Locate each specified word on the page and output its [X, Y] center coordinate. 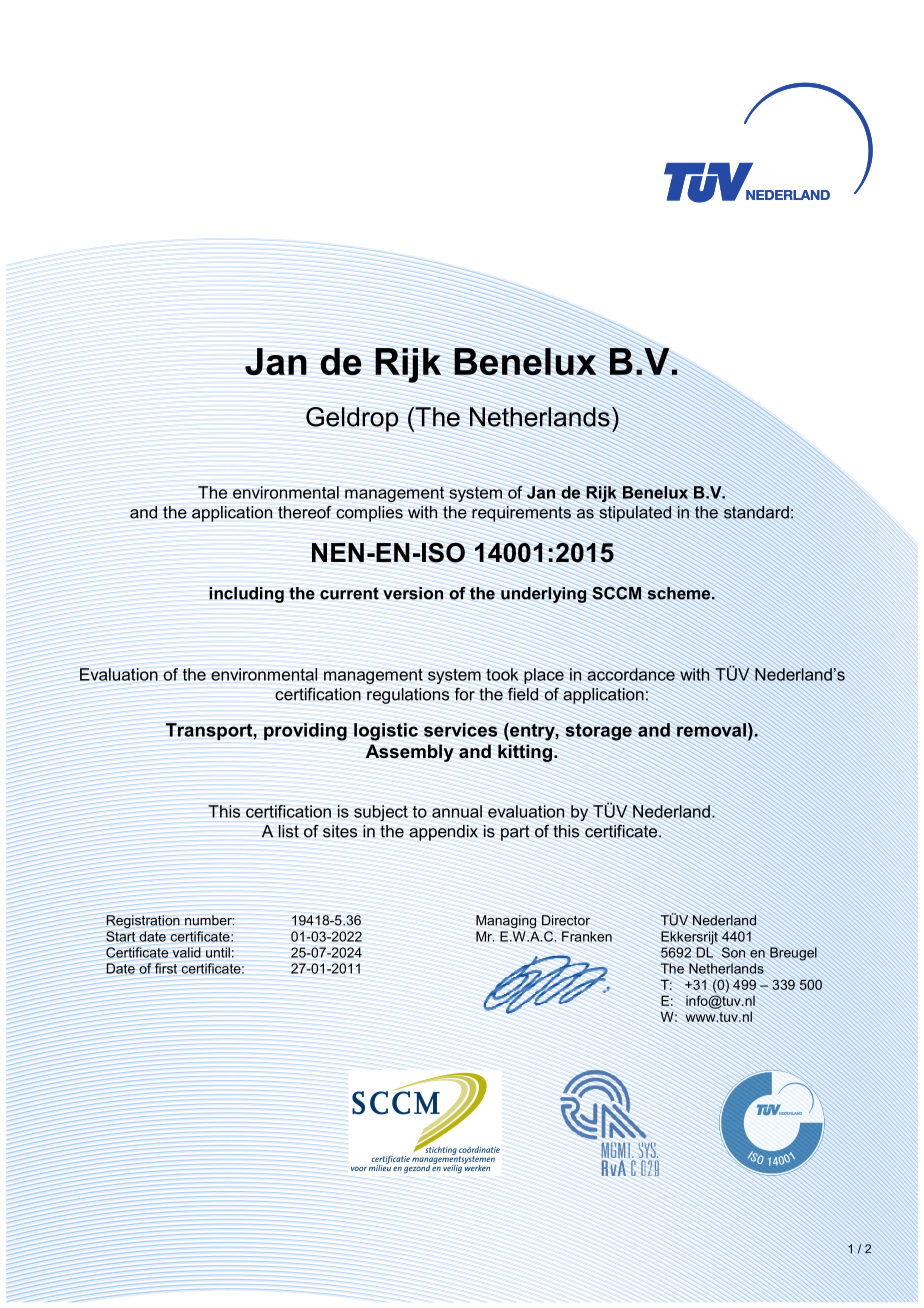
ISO [442, 552]
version [413, 593]
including [246, 595]
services [460, 730]
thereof [305, 512]
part [515, 833]
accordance [631, 674]
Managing [506, 921]
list [288, 831]
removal [711, 730]
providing [305, 732]
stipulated [635, 514]
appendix [443, 833]
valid [187, 952]
